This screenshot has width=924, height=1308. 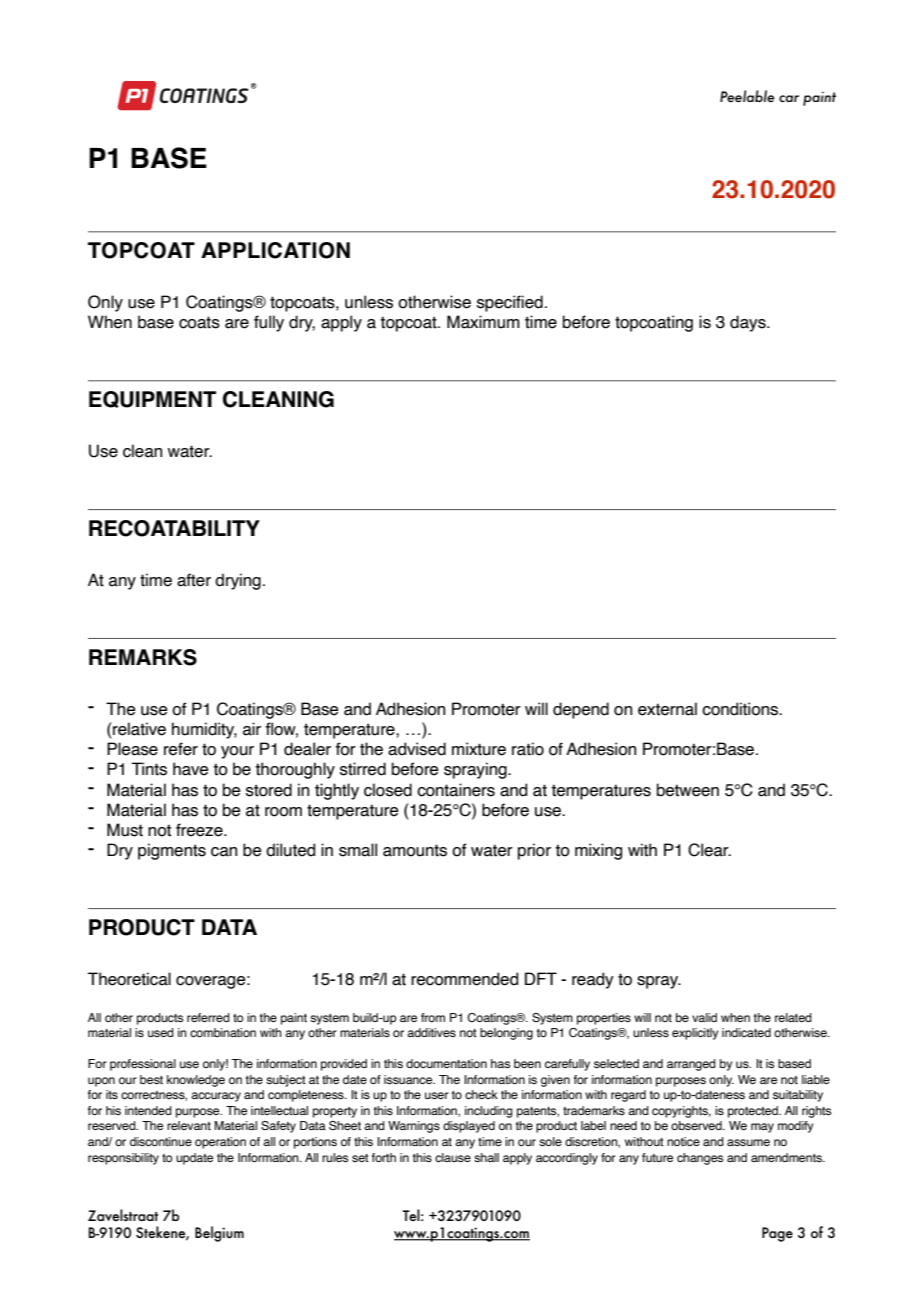 What do you see at coordinates (667, 709) in the screenshot?
I see `external` at bounding box center [667, 709].
